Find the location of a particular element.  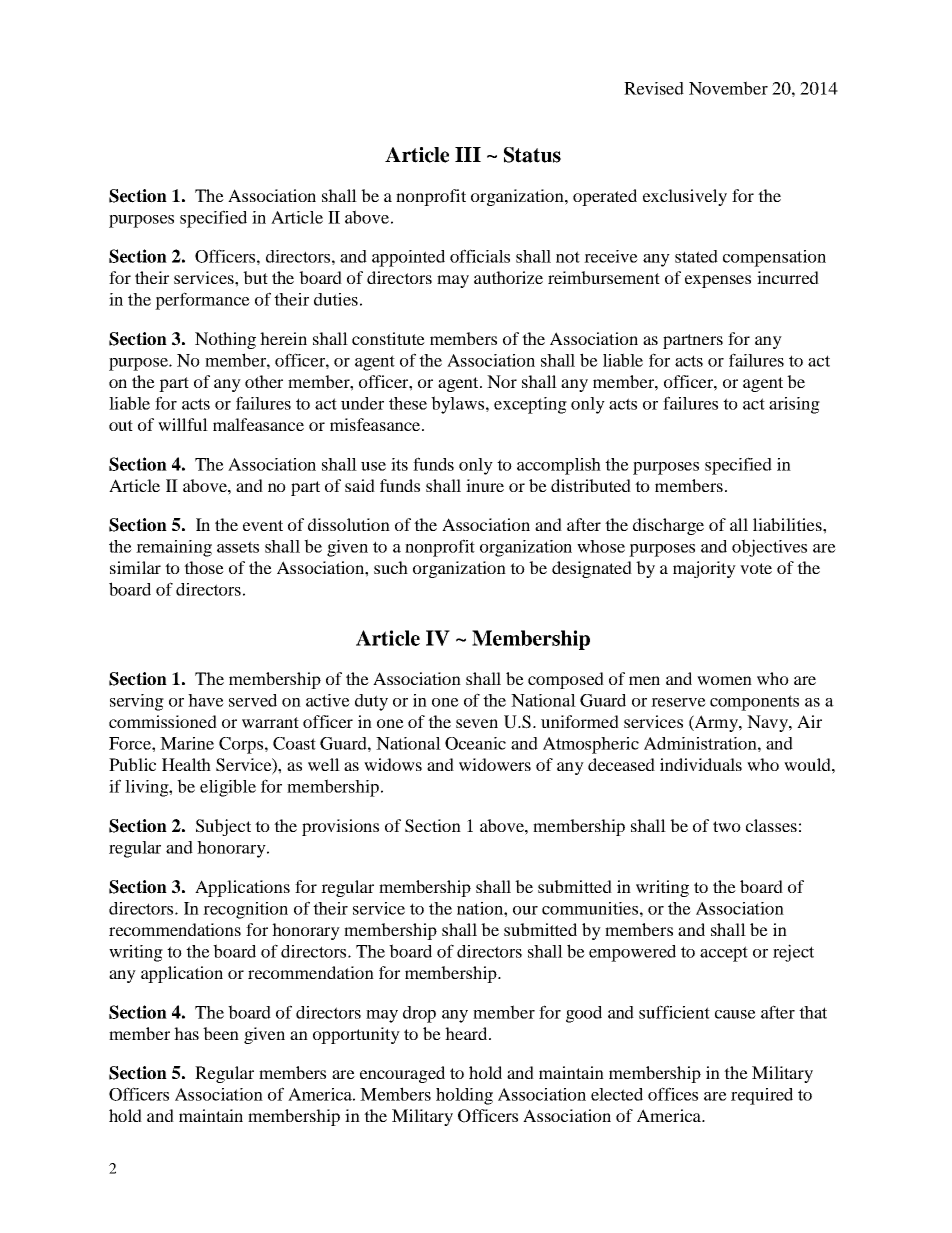

arising is located at coordinates (794, 405).
